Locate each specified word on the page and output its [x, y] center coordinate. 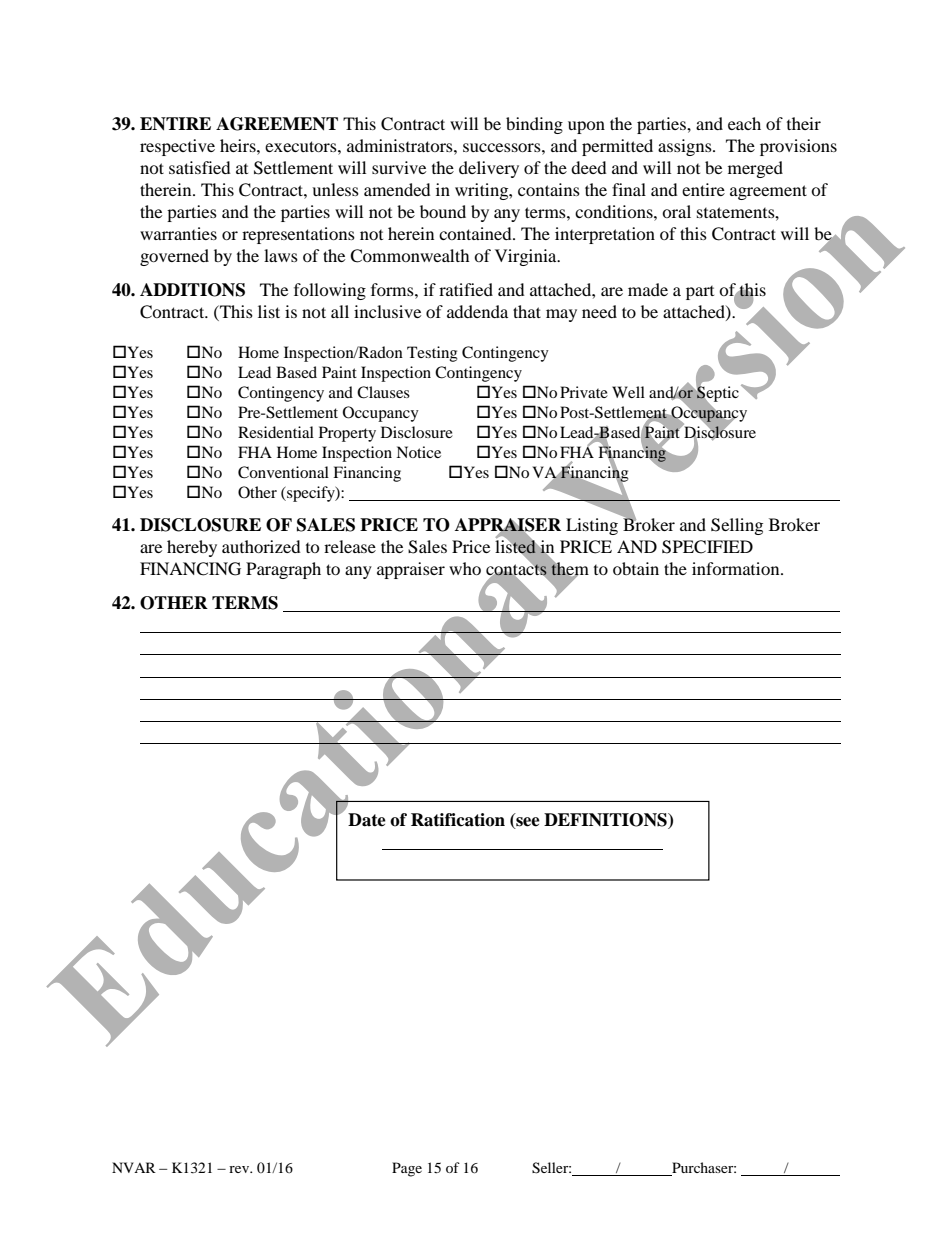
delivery [489, 169]
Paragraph [283, 570]
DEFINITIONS [606, 820]
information [737, 568]
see [527, 821]
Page [407, 1169]
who [465, 568]
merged [755, 169]
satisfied [200, 167]
